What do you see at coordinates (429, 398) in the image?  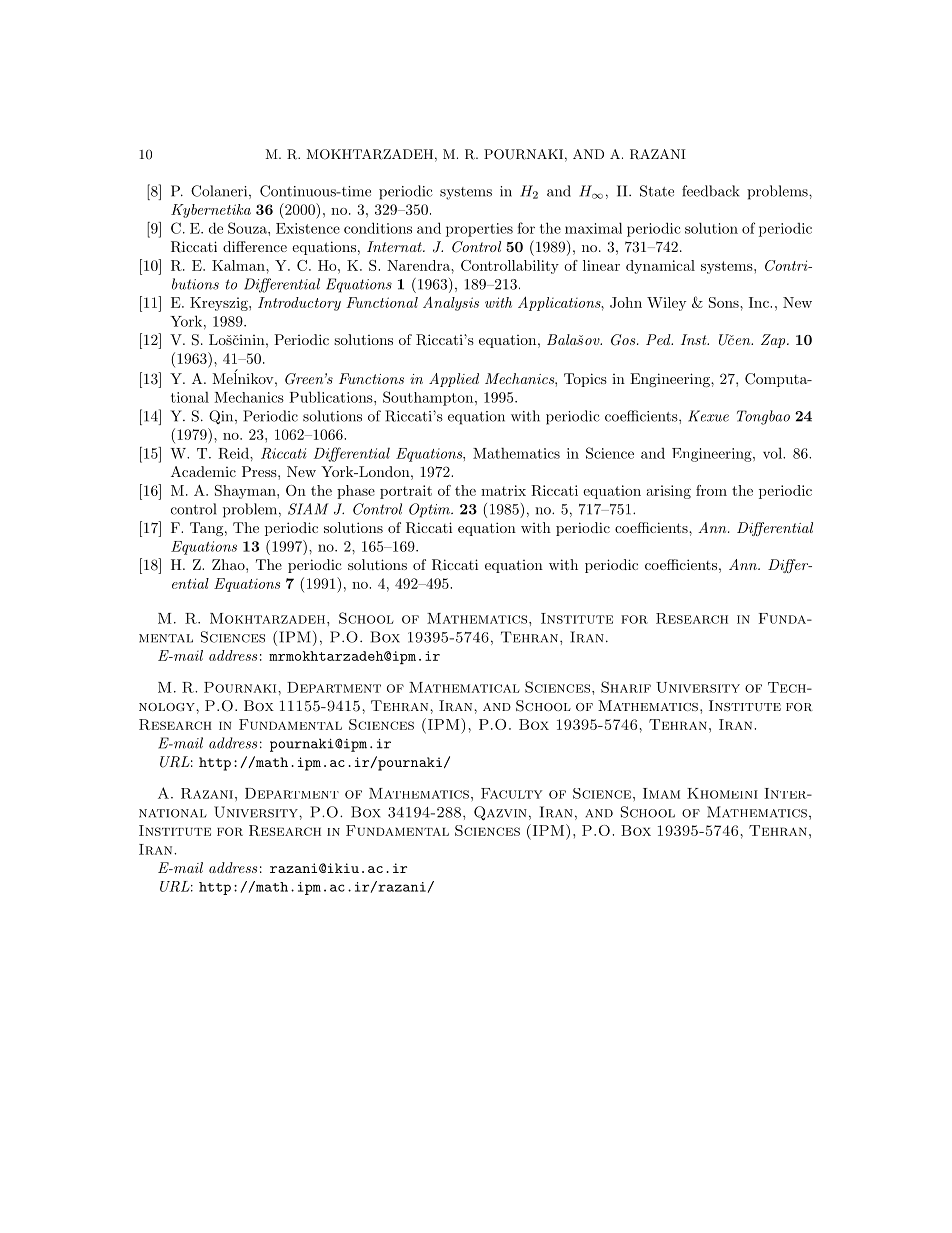 I see `Southampton` at bounding box center [429, 398].
